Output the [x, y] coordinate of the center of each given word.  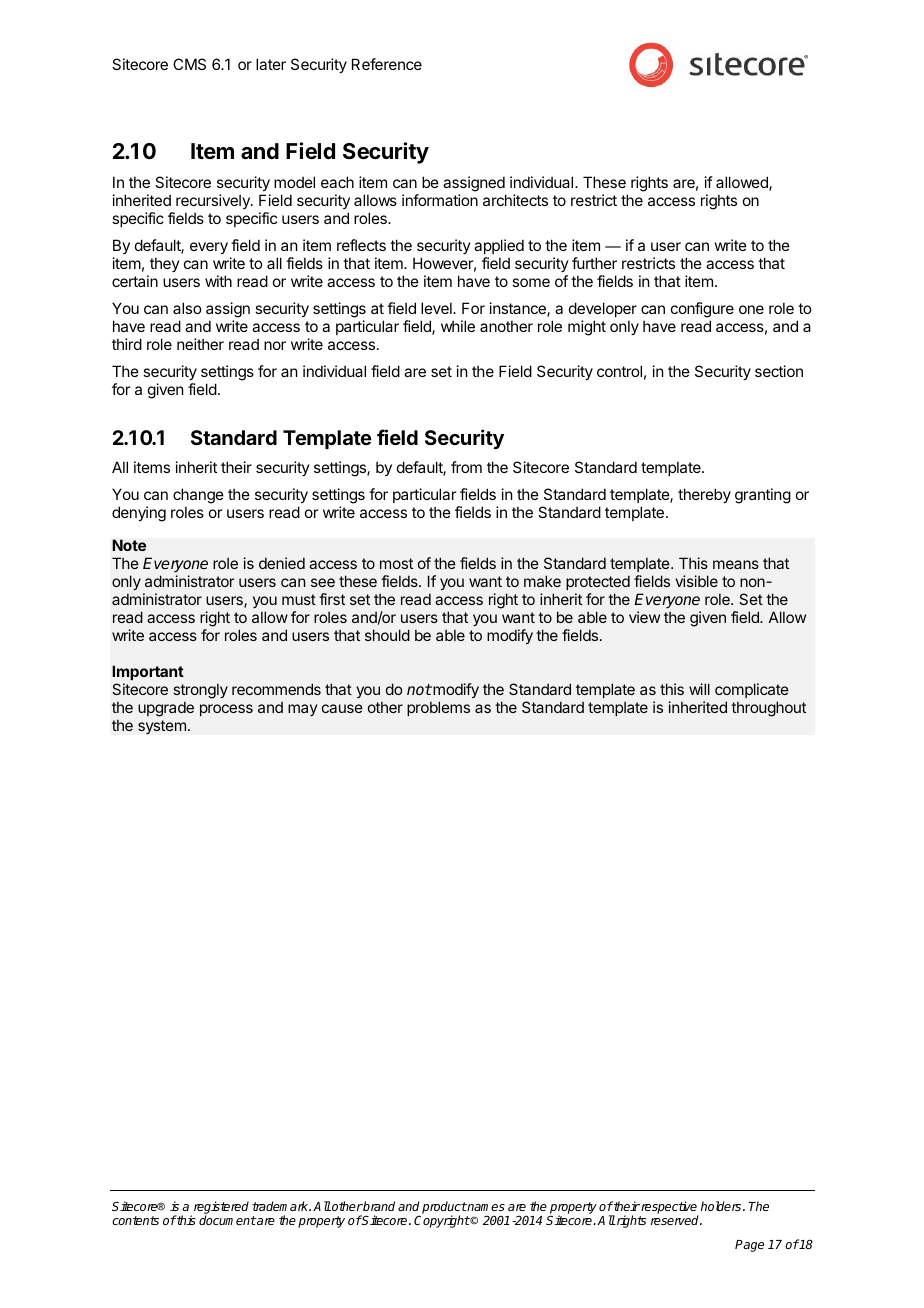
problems [438, 708]
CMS [189, 64]
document [227, 1220]
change [198, 497]
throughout [768, 709]
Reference [387, 64]
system [162, 727]
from [466, 467]
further [594, 263]
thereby [704, 495]
